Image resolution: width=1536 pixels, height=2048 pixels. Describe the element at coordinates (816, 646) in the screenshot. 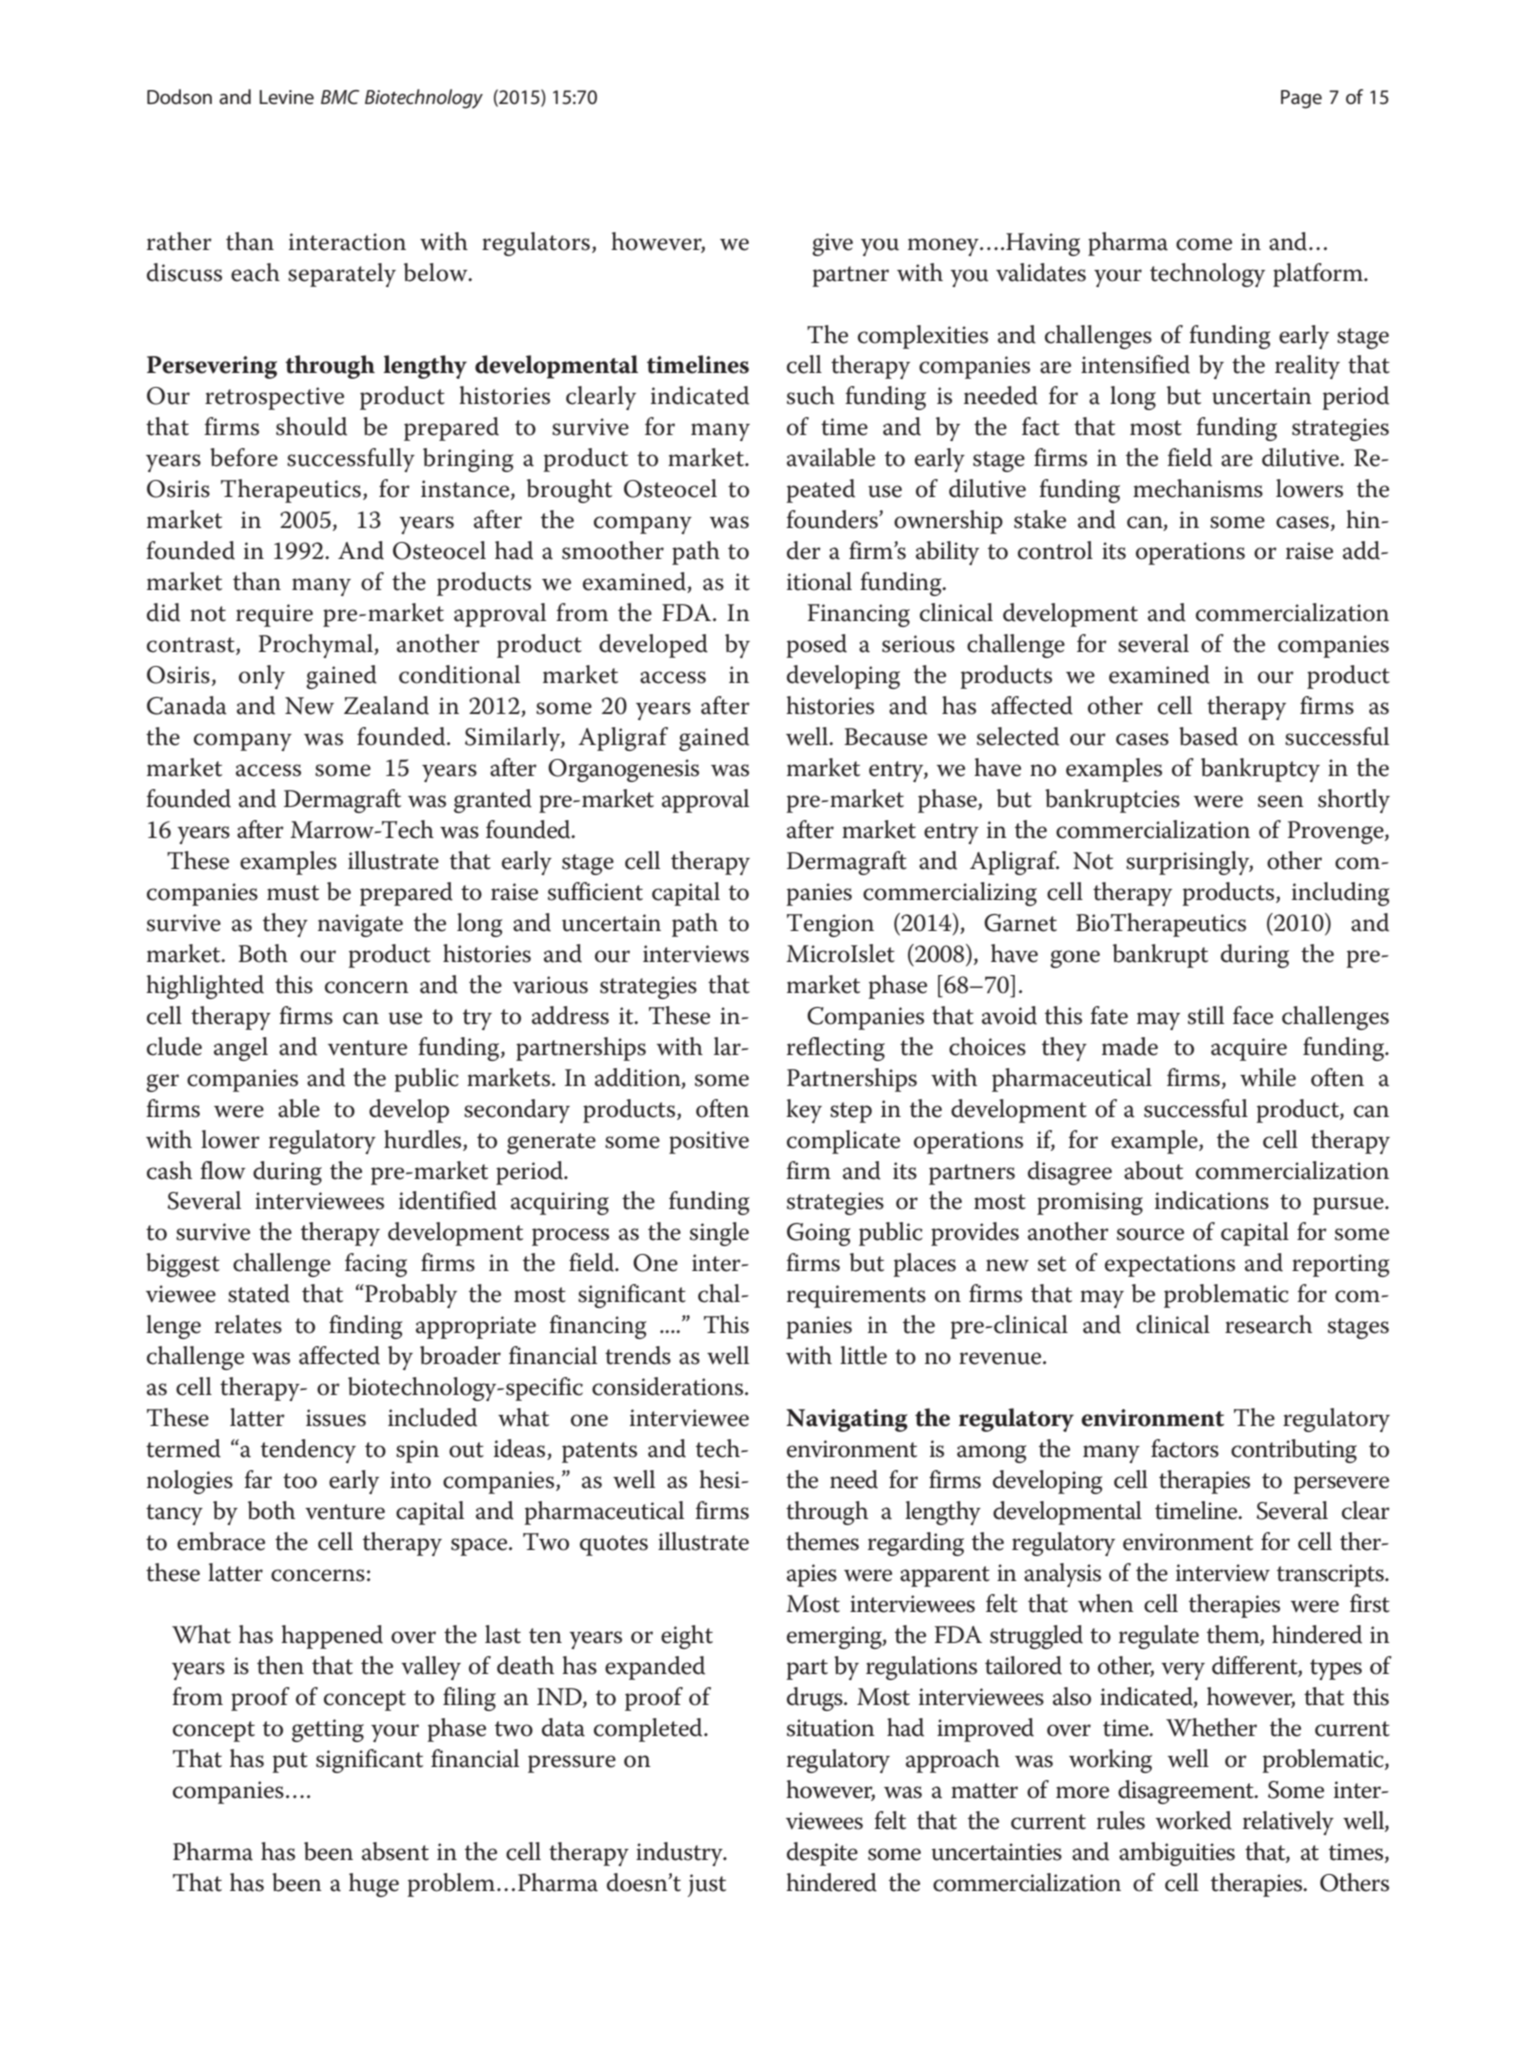

I see `posed` at that location.
